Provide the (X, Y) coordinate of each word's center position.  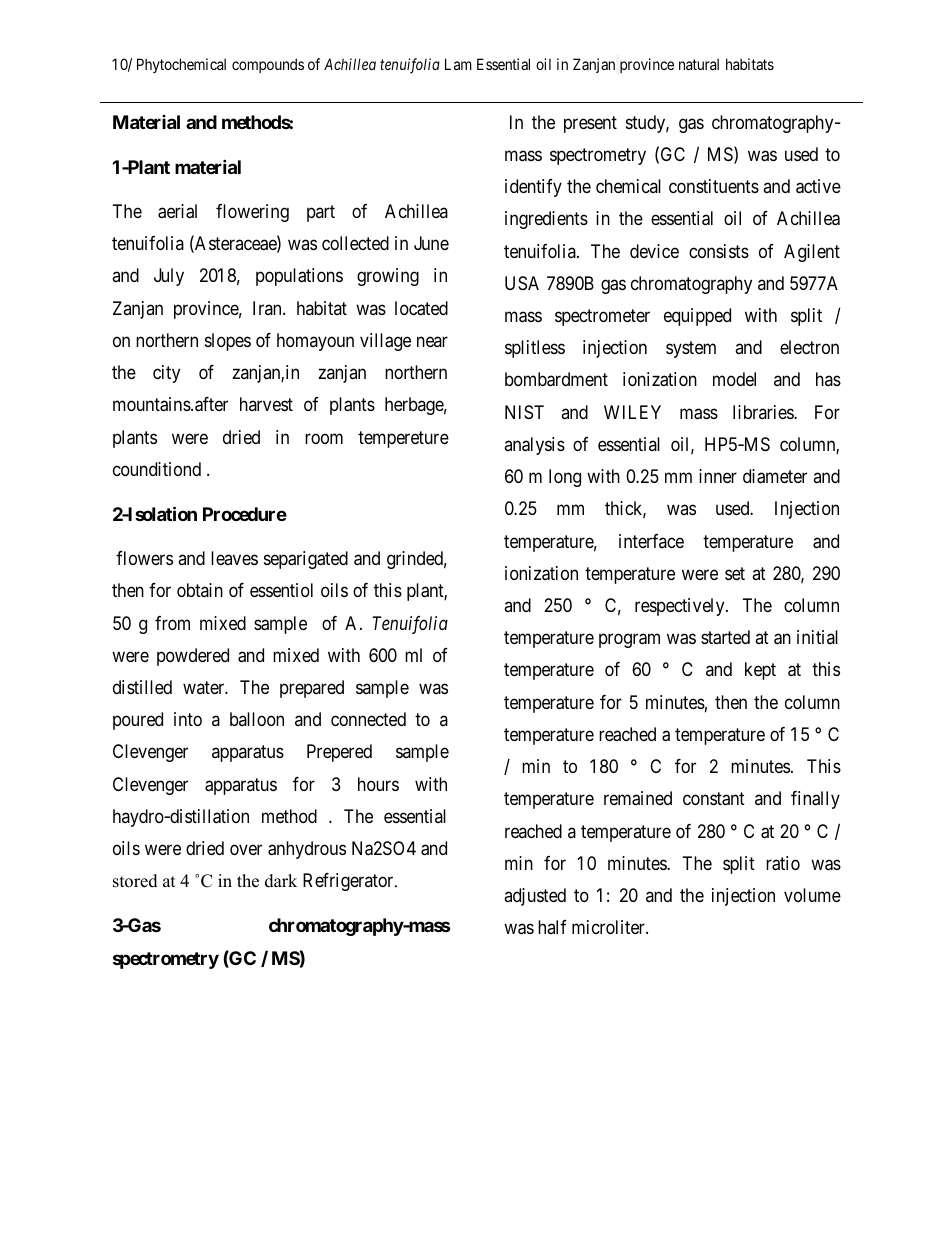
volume (812, 895)
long (565, 478)
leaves (234, 558)
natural (699, 64)
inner (718, 476)
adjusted (535, 897)
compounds (268, 65)
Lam (458, 64)
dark (281, 881)
